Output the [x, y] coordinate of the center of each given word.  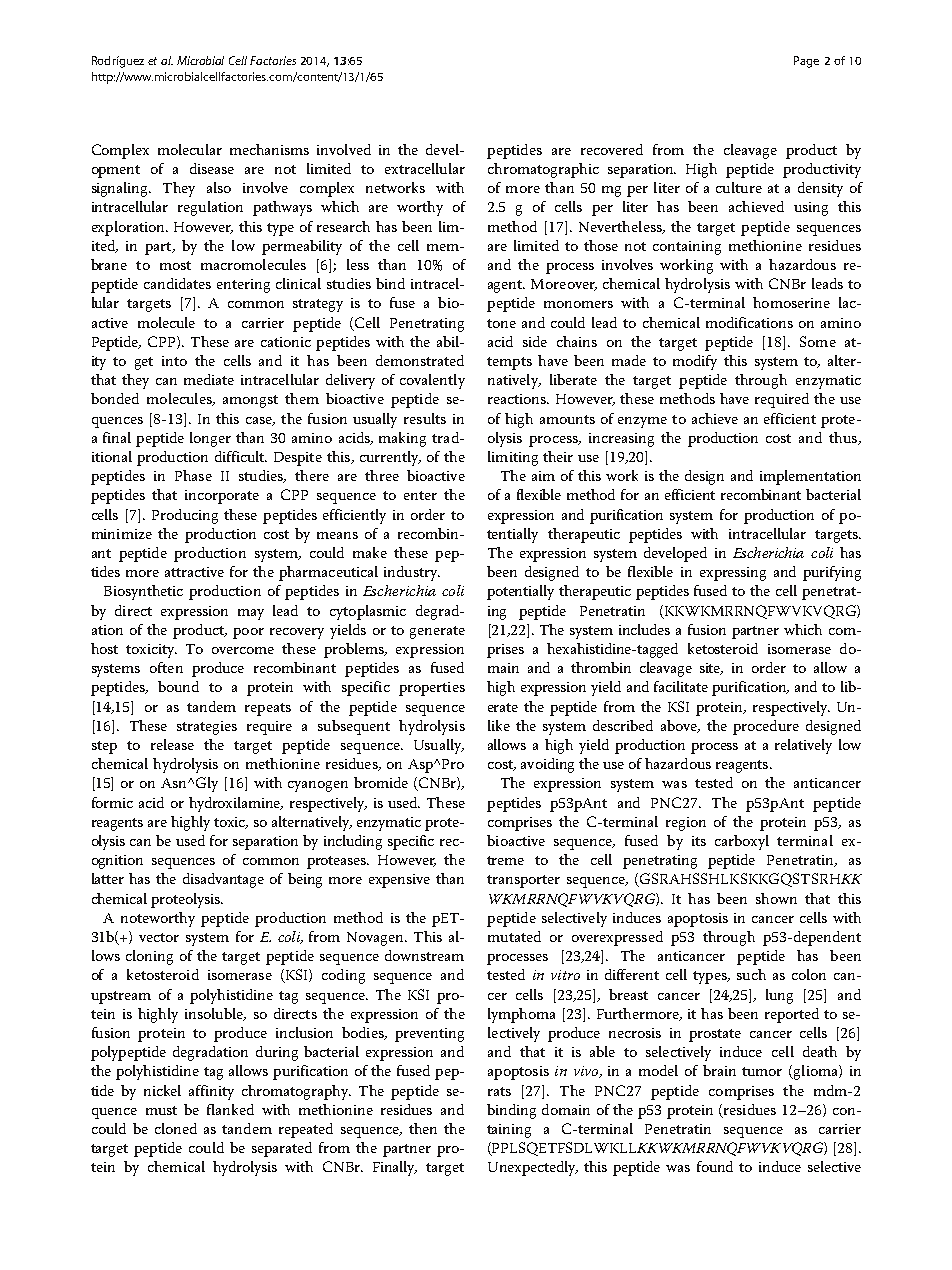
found [715, 1166]
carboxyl [742, 842]
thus [844, 438]
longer [210, 439]
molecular [190, 149]
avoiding [547, 765]
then [423, 1128]
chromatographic [543, 170]
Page [806, 62]
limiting [513, 458]
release [172, 744]
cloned [176, 1128]
